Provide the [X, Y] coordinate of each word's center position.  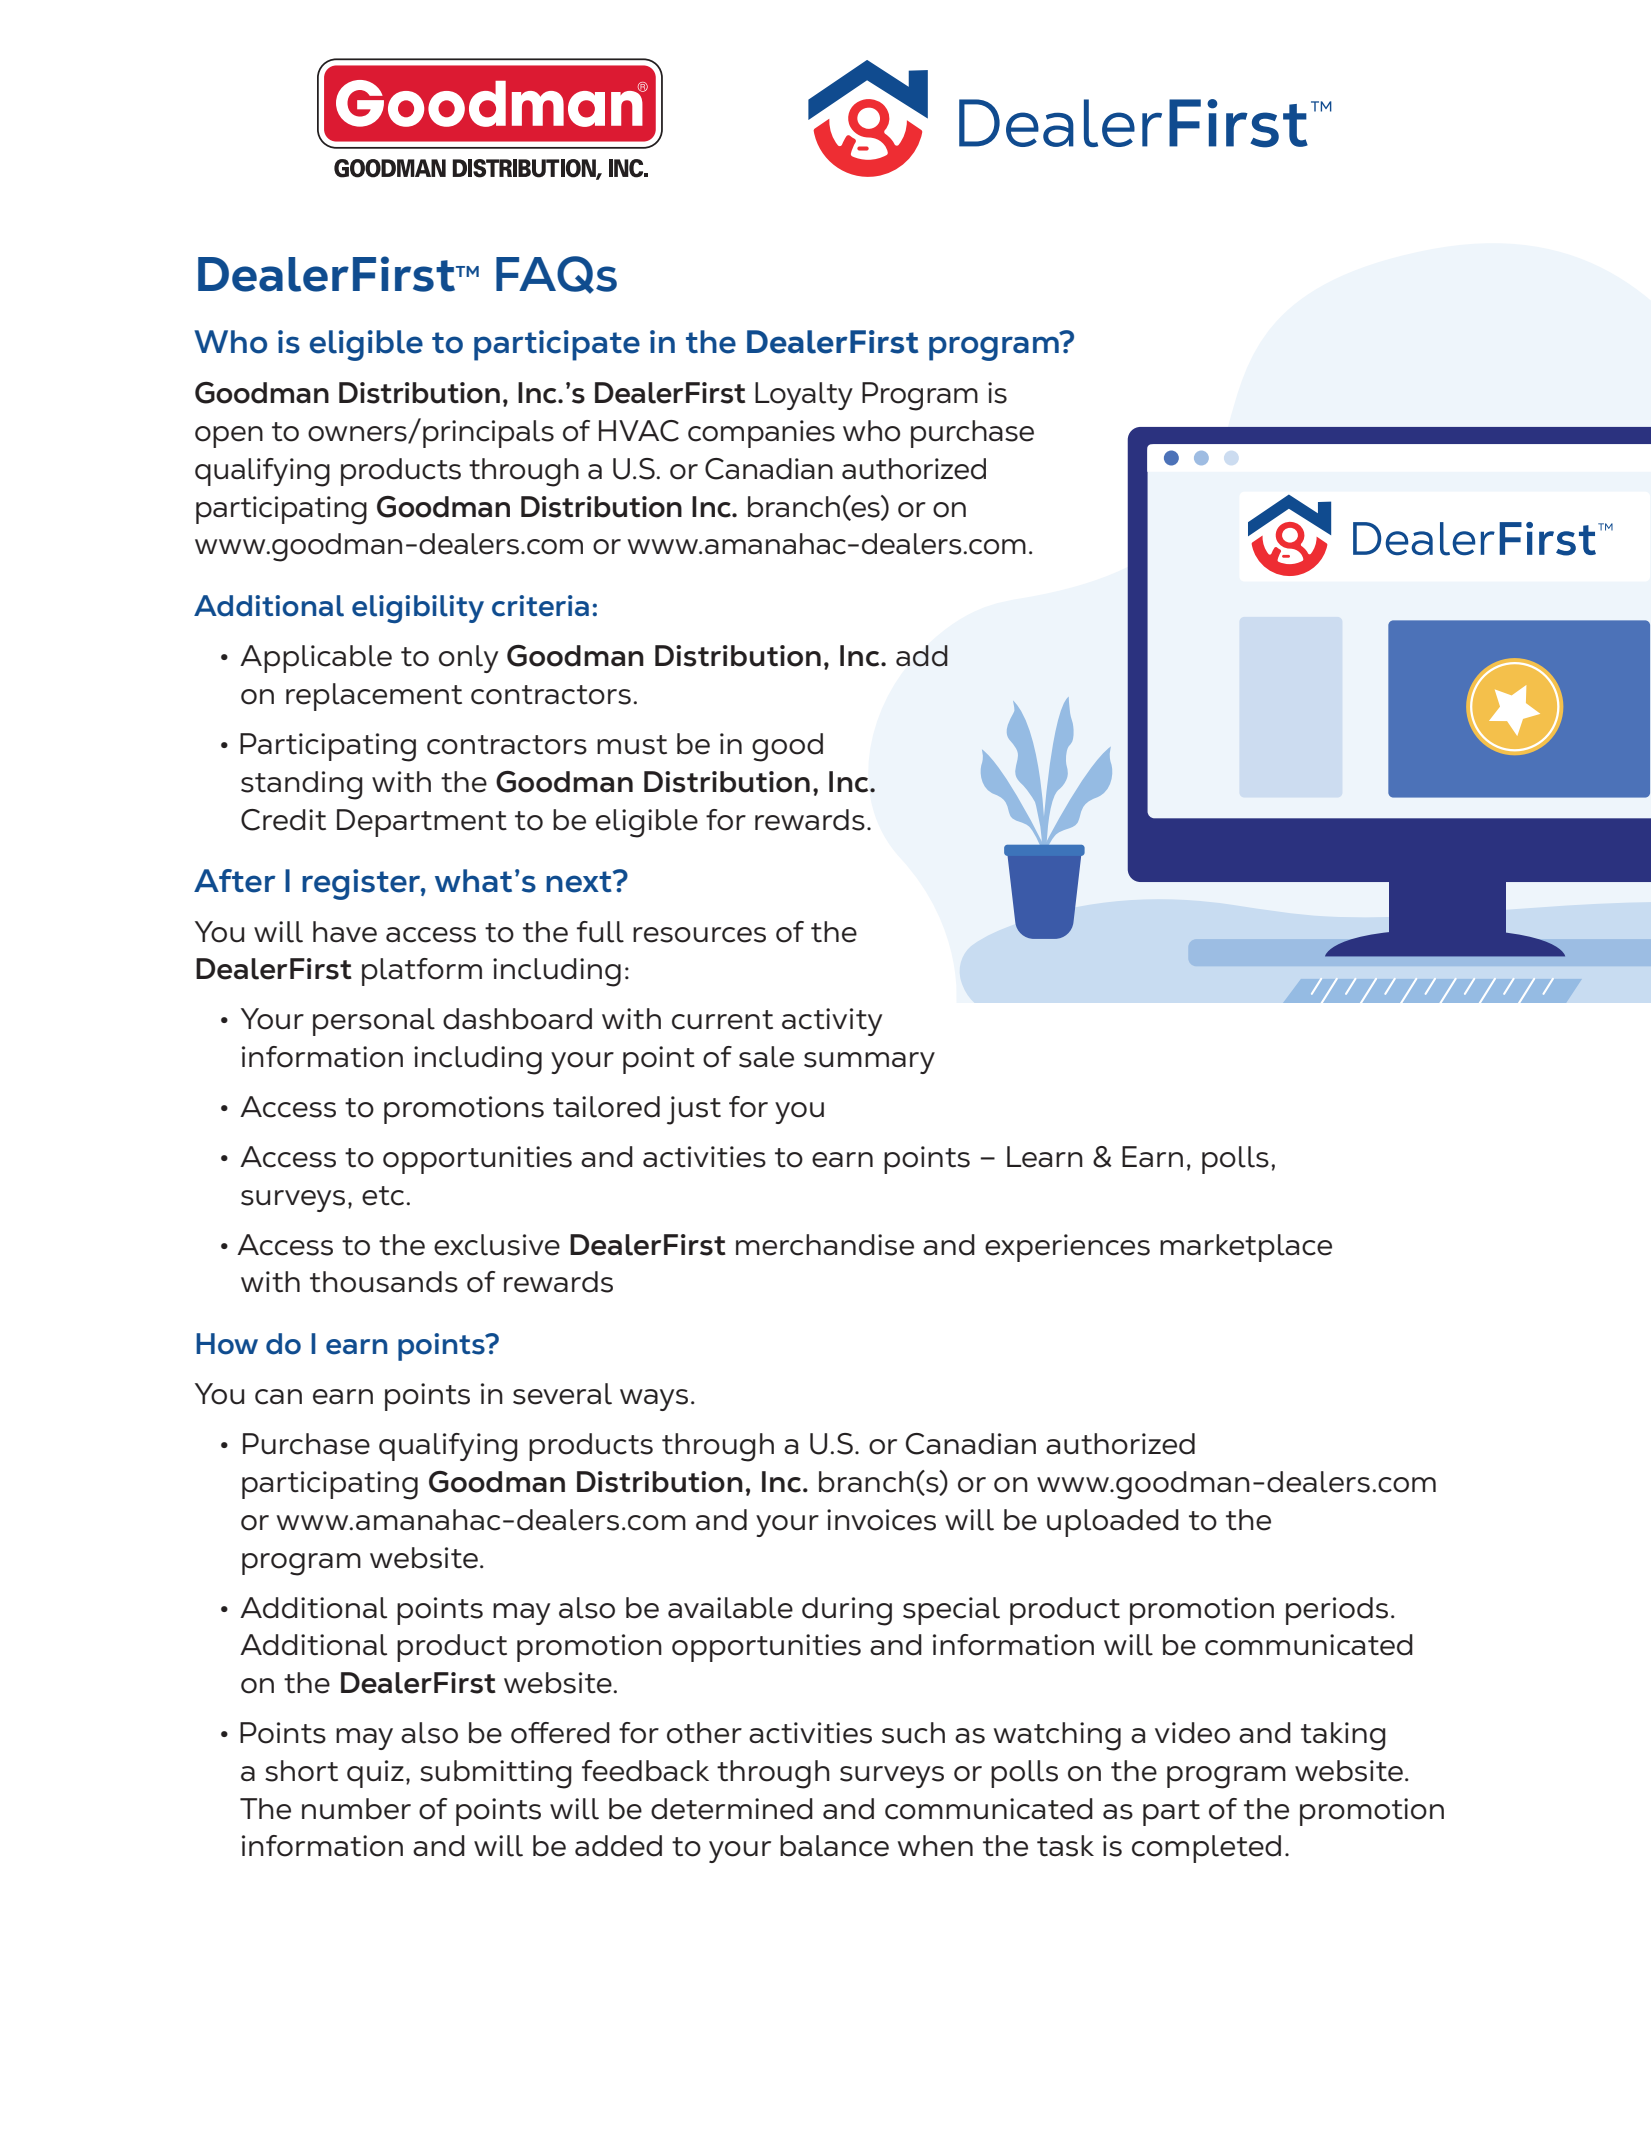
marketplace [1246, 1248]
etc [383, 1196]
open [229, 437]
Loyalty [804, 396]
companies [761, 434]
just [694, 1110]
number [356, 1809]
